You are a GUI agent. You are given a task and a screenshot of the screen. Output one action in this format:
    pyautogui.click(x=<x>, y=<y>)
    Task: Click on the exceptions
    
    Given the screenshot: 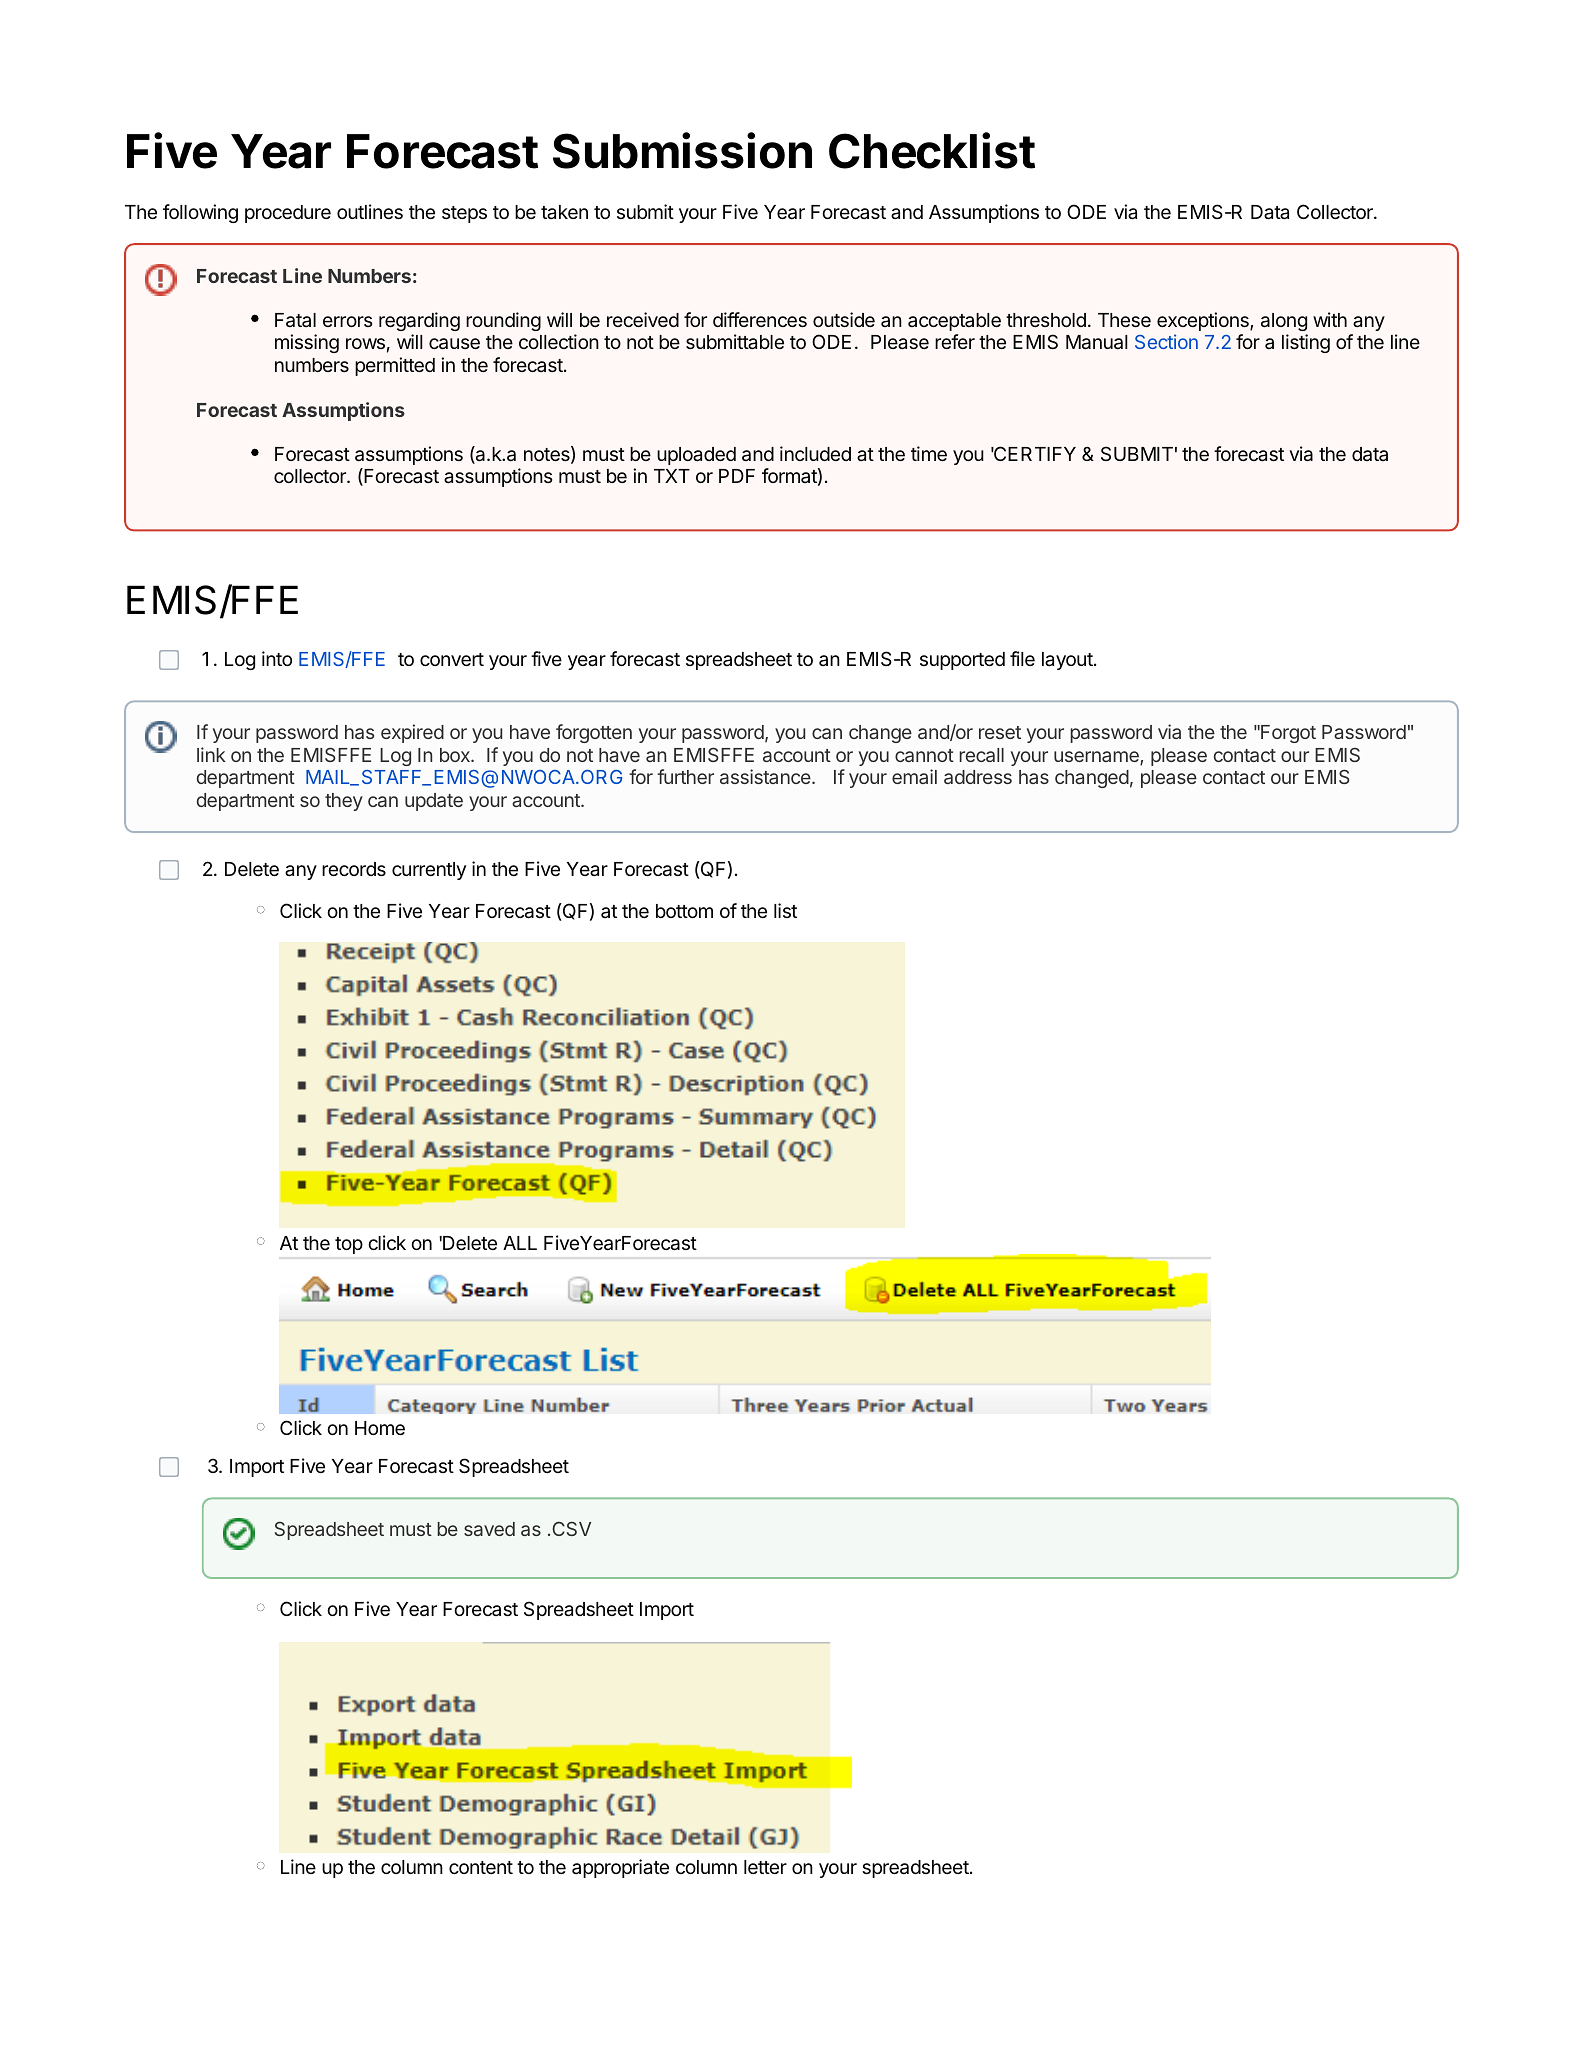 What is the action you would take?
    pyautogui.click(x=1204, y=321)
